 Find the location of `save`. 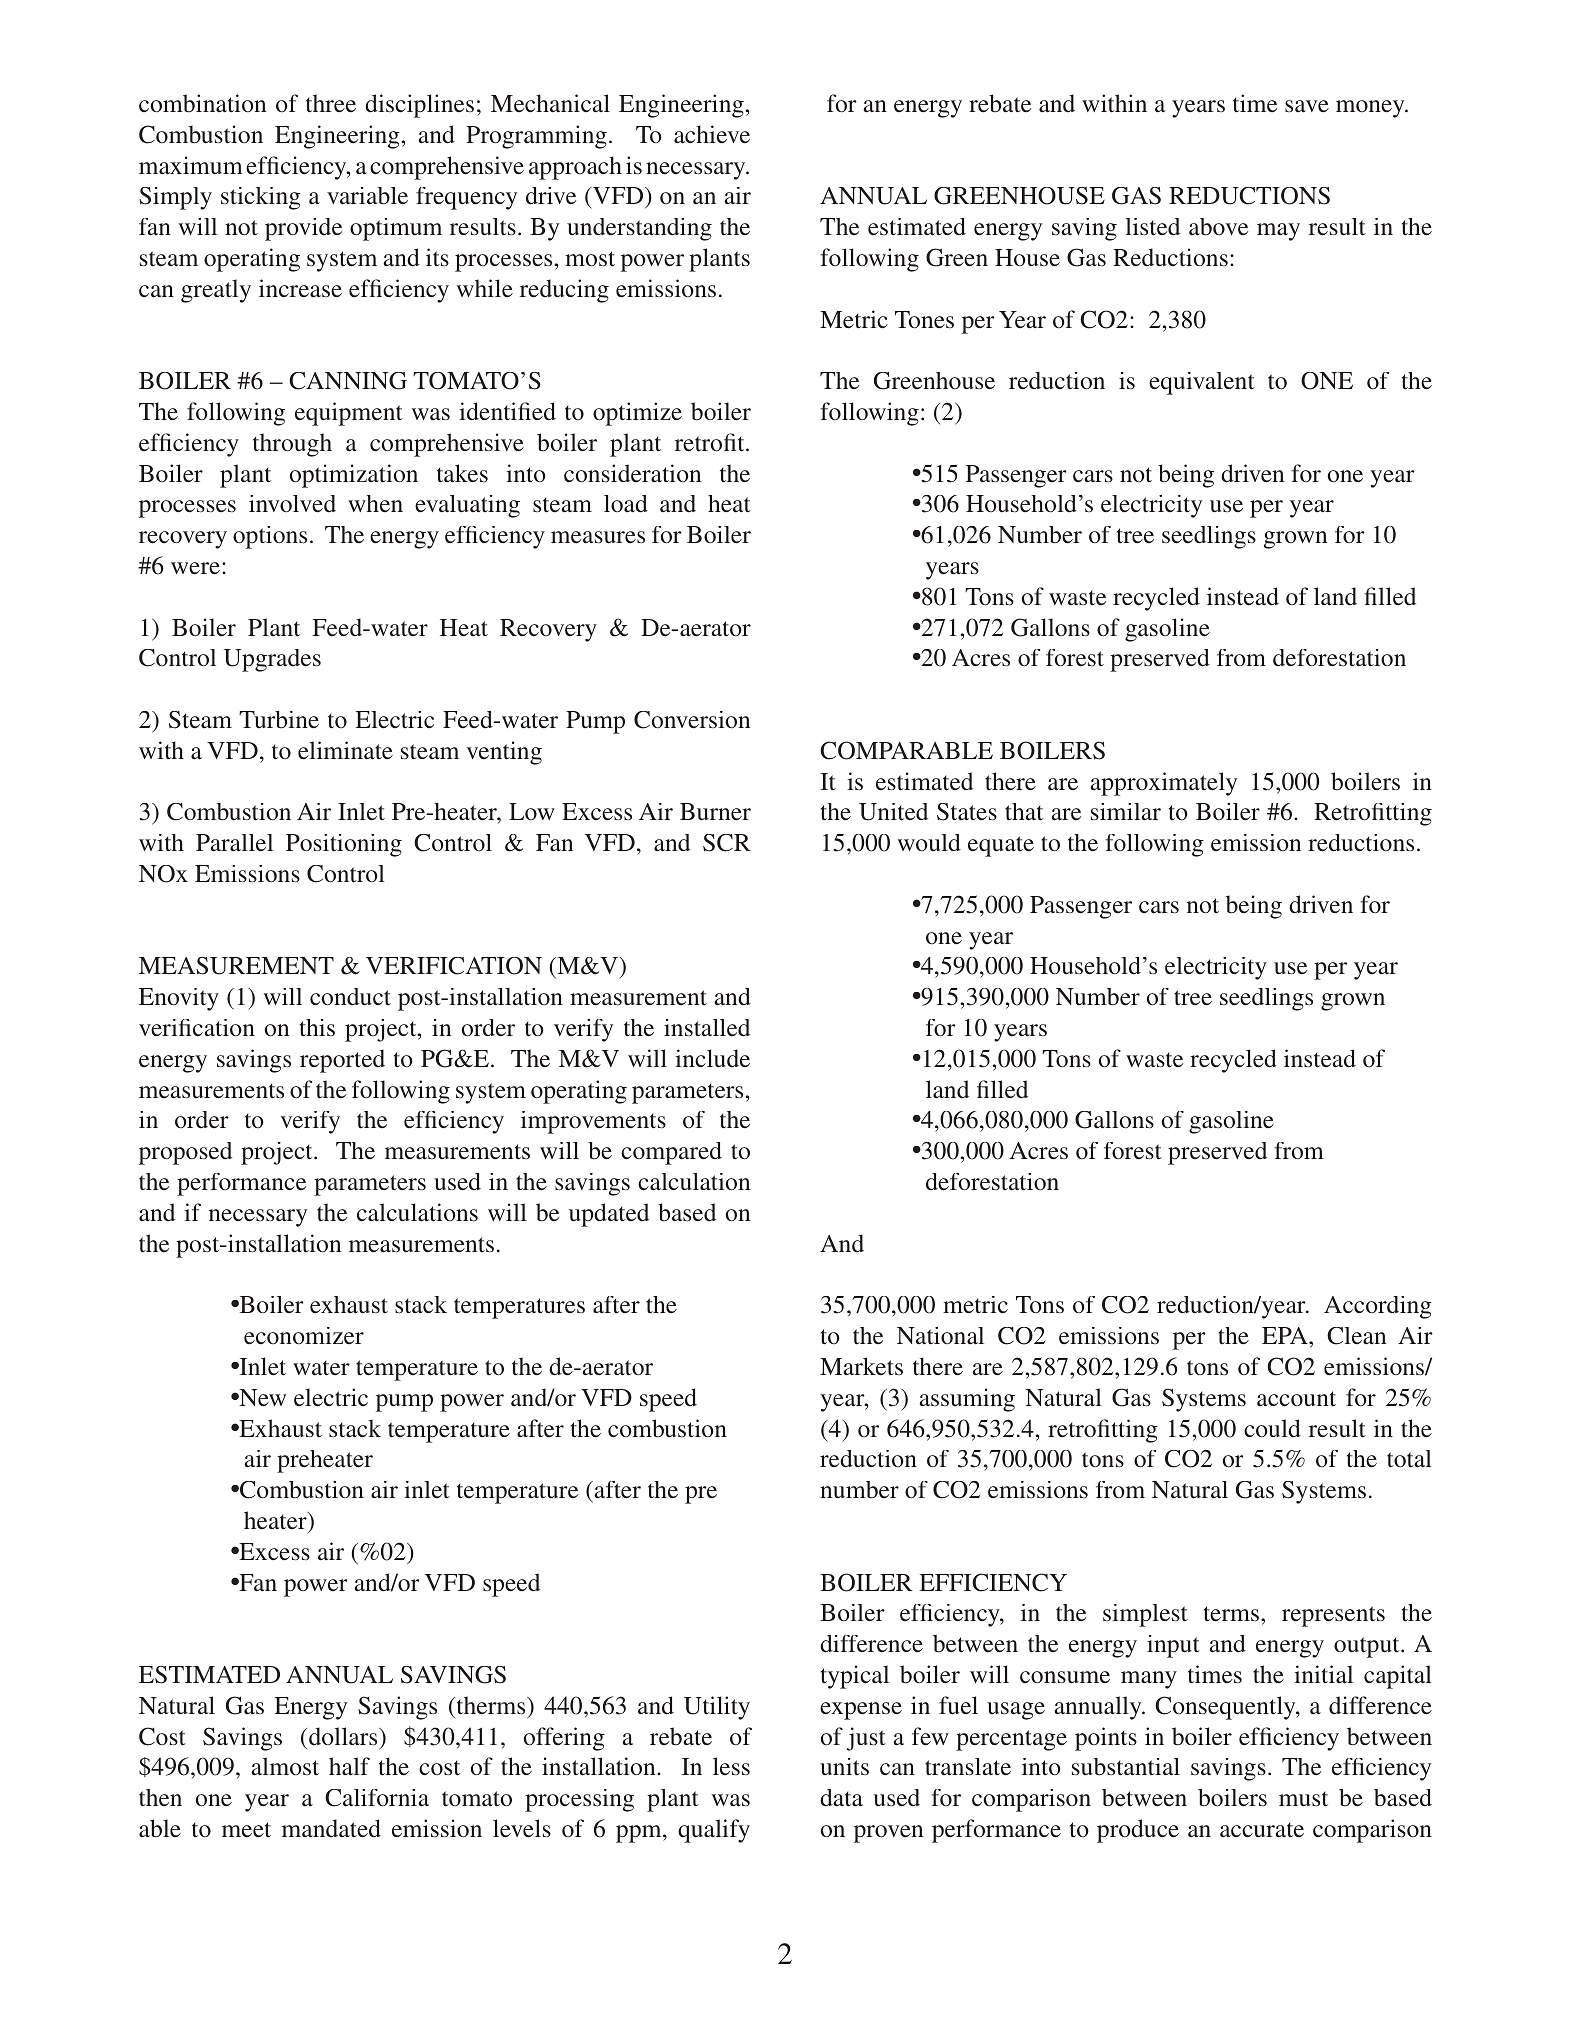

save is located at coordinates (1307, 106).
